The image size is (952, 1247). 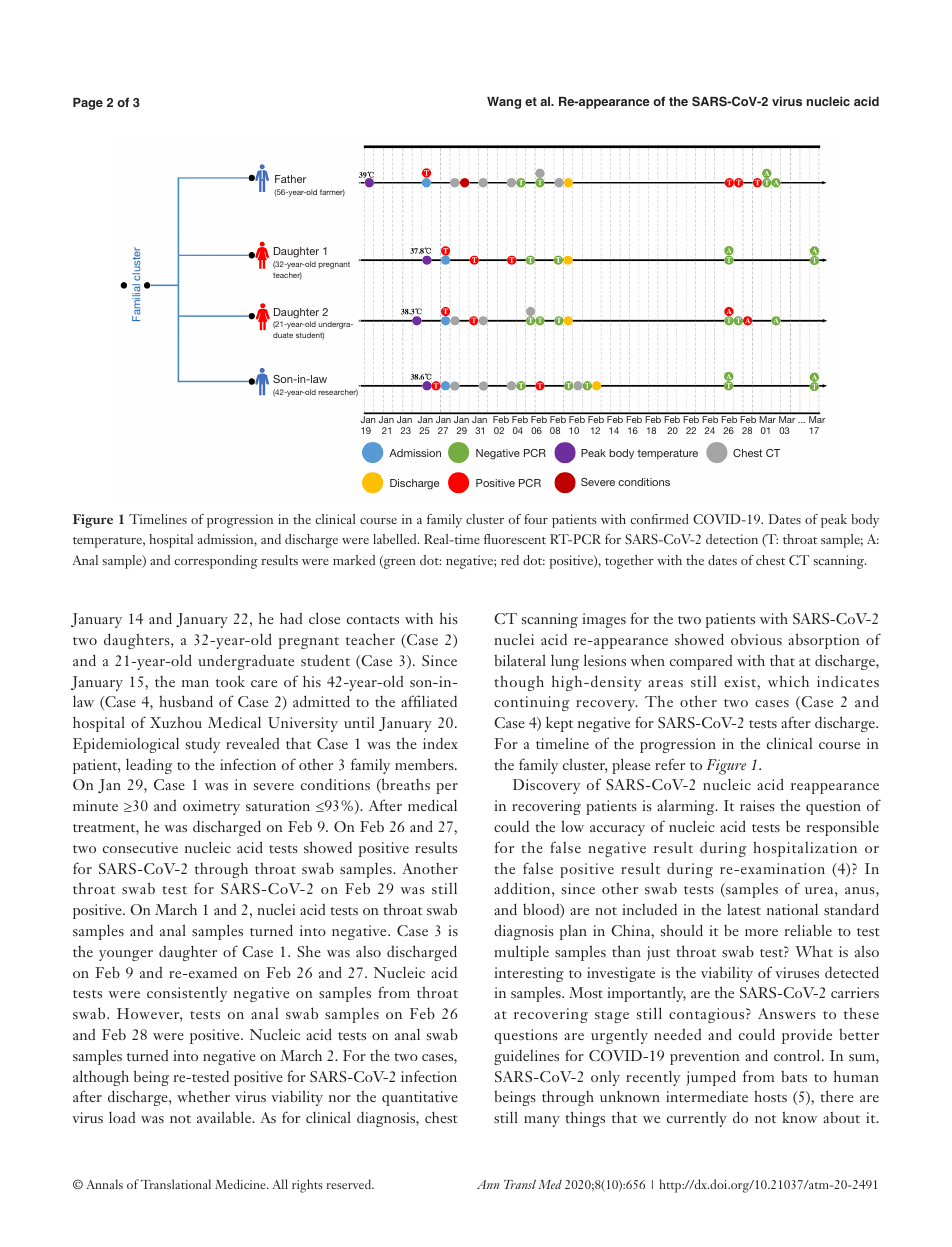 I want to click on raises, so click(x=757, y=805).
